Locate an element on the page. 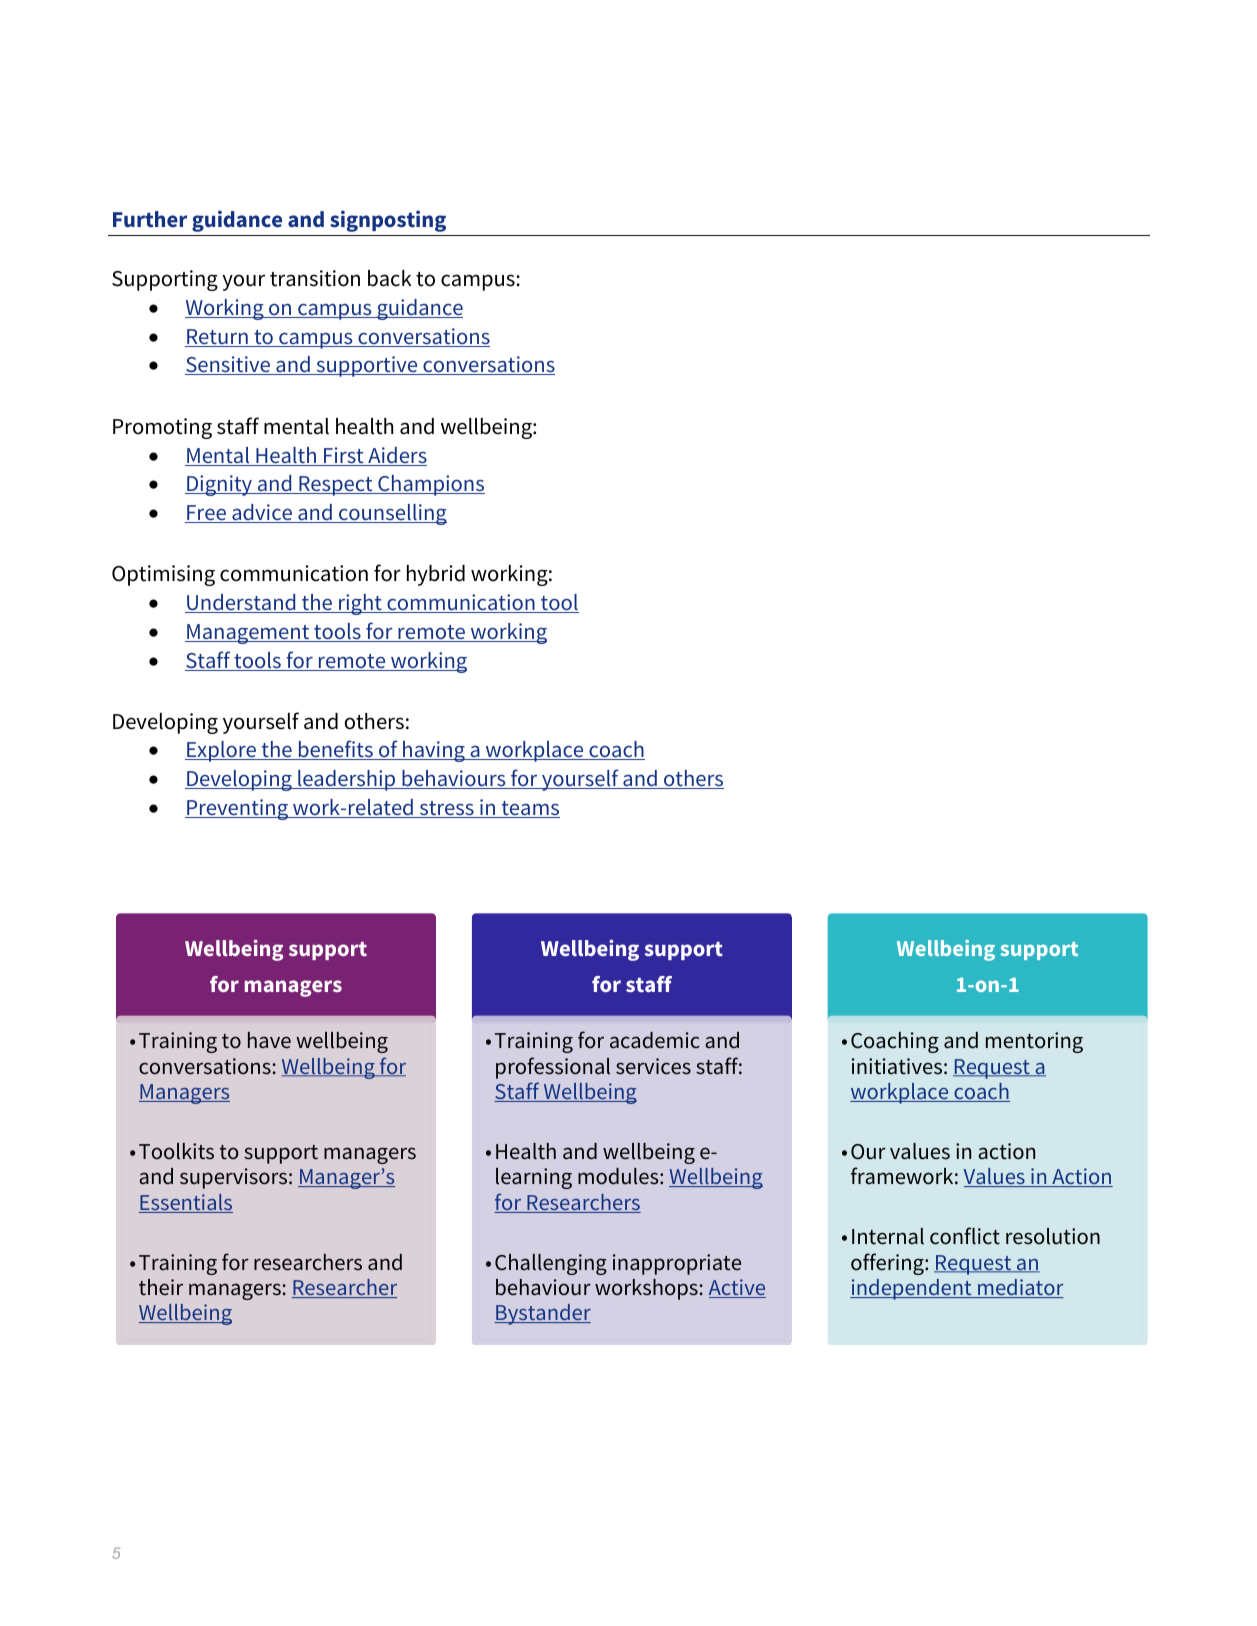 The width and height of the page is (1257, 1626). hybrid is located at coordinates (436, 575).
